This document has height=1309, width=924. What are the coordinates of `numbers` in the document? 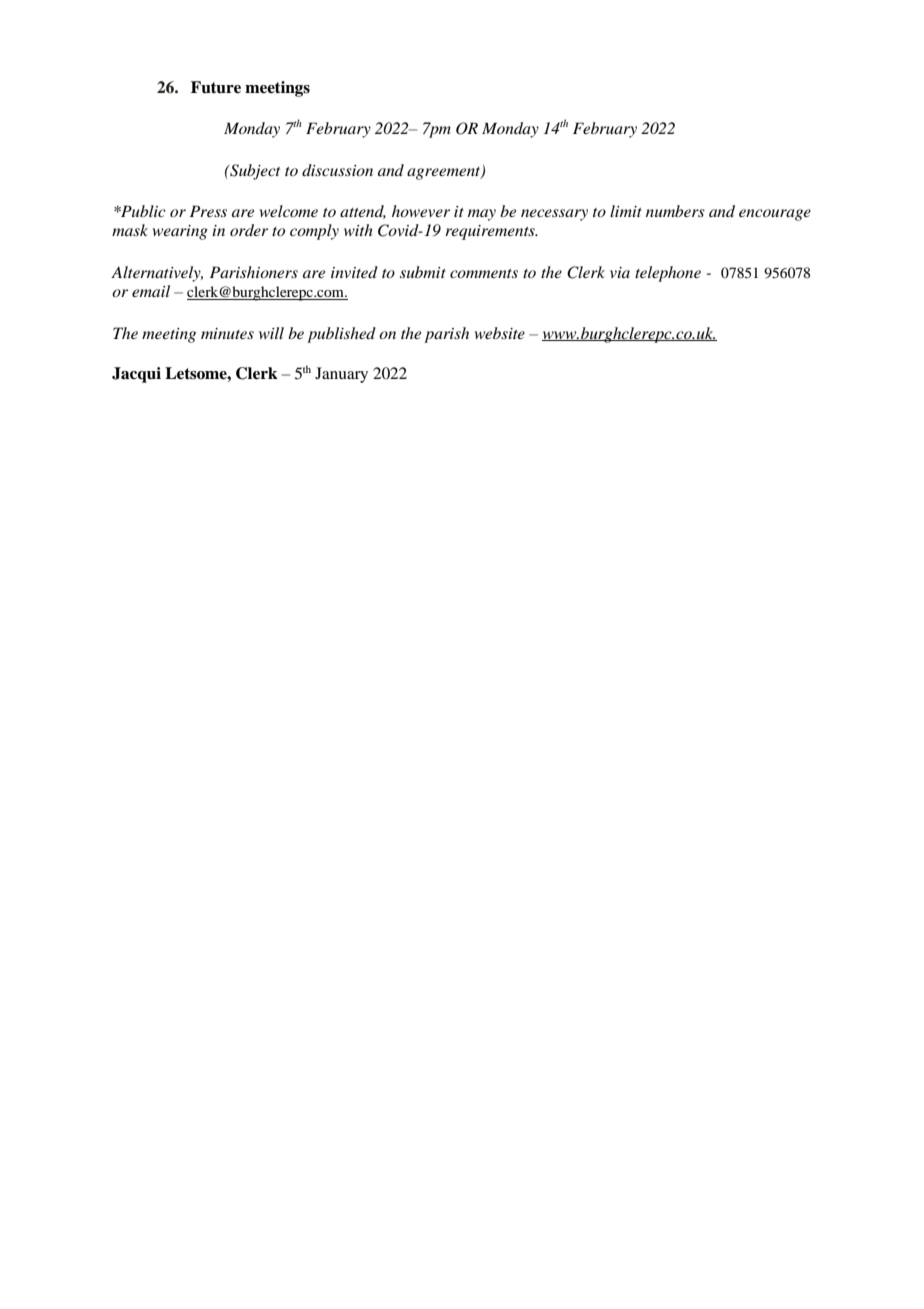 It's located at (675, 211).
